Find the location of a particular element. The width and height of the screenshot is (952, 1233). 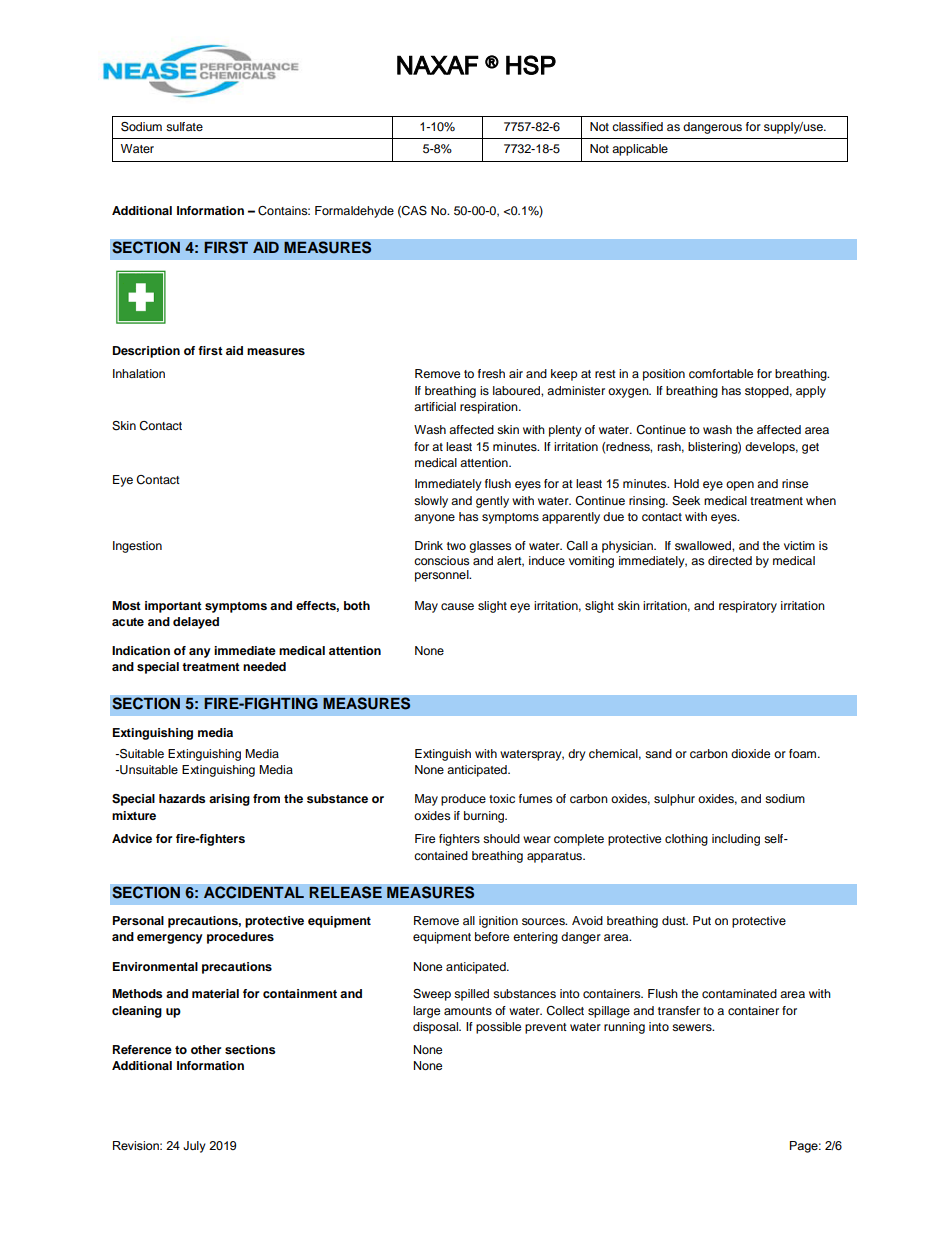

Put is located at coordinates (702, 920).
